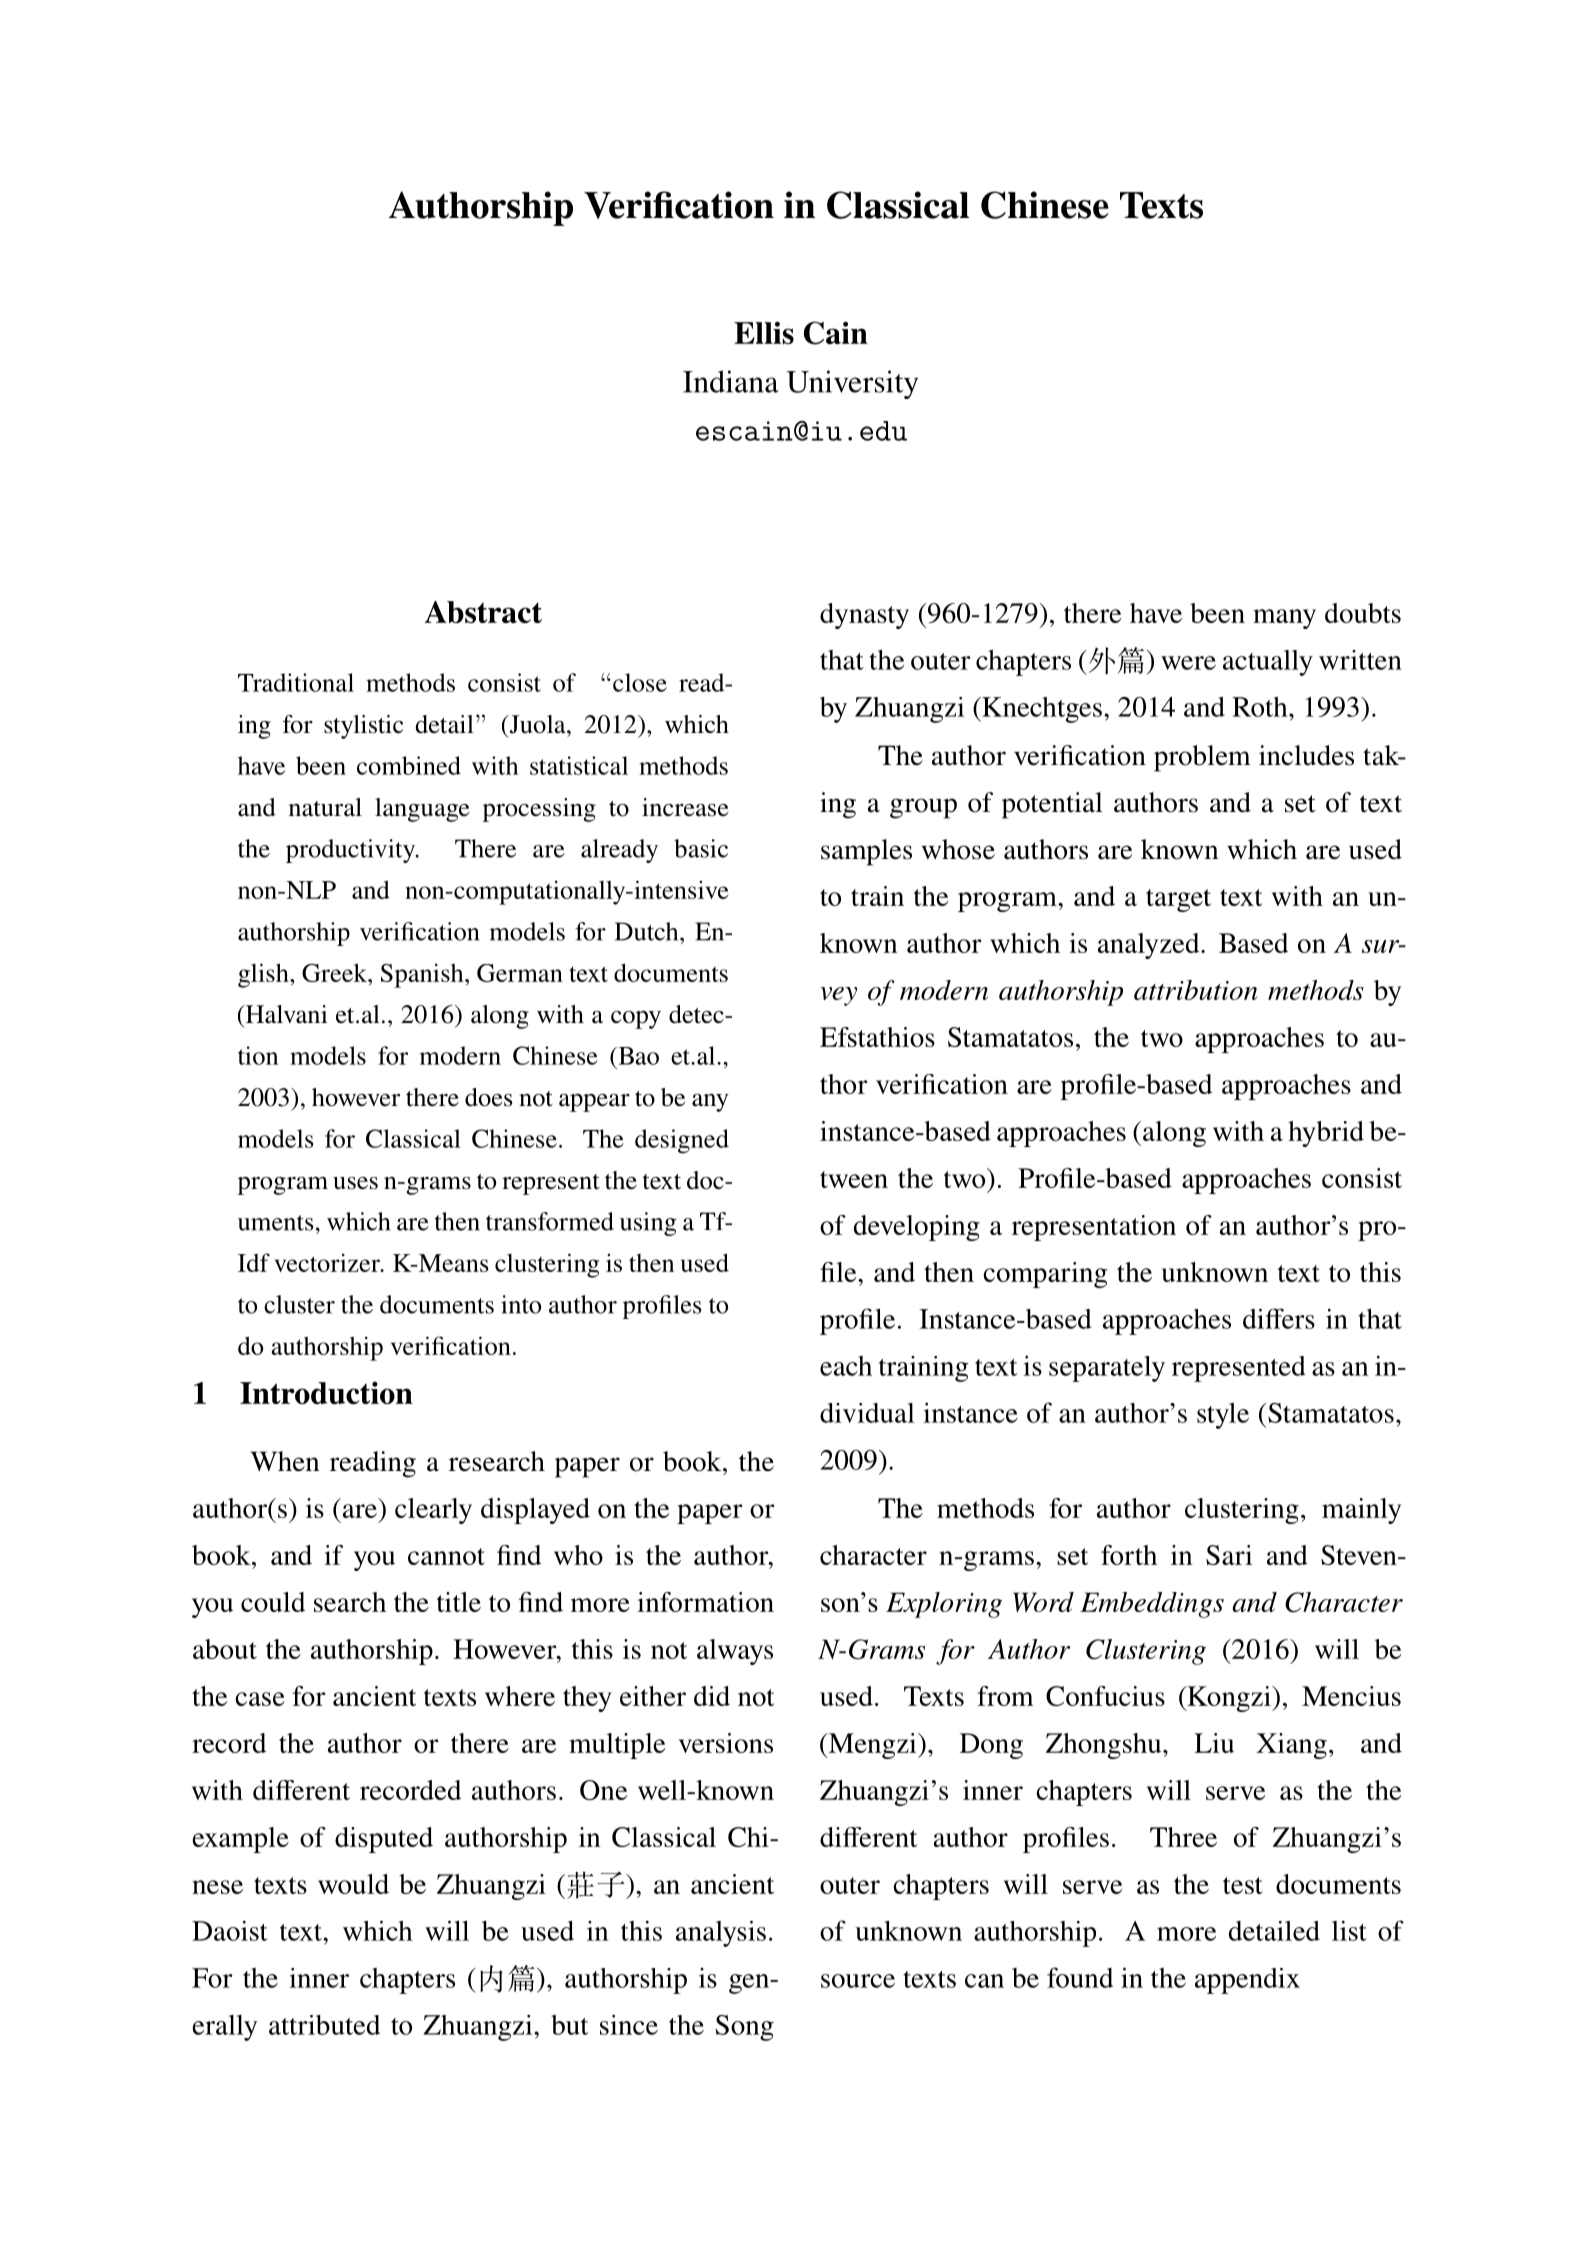  I want to click on many, so click(1284, 619).
